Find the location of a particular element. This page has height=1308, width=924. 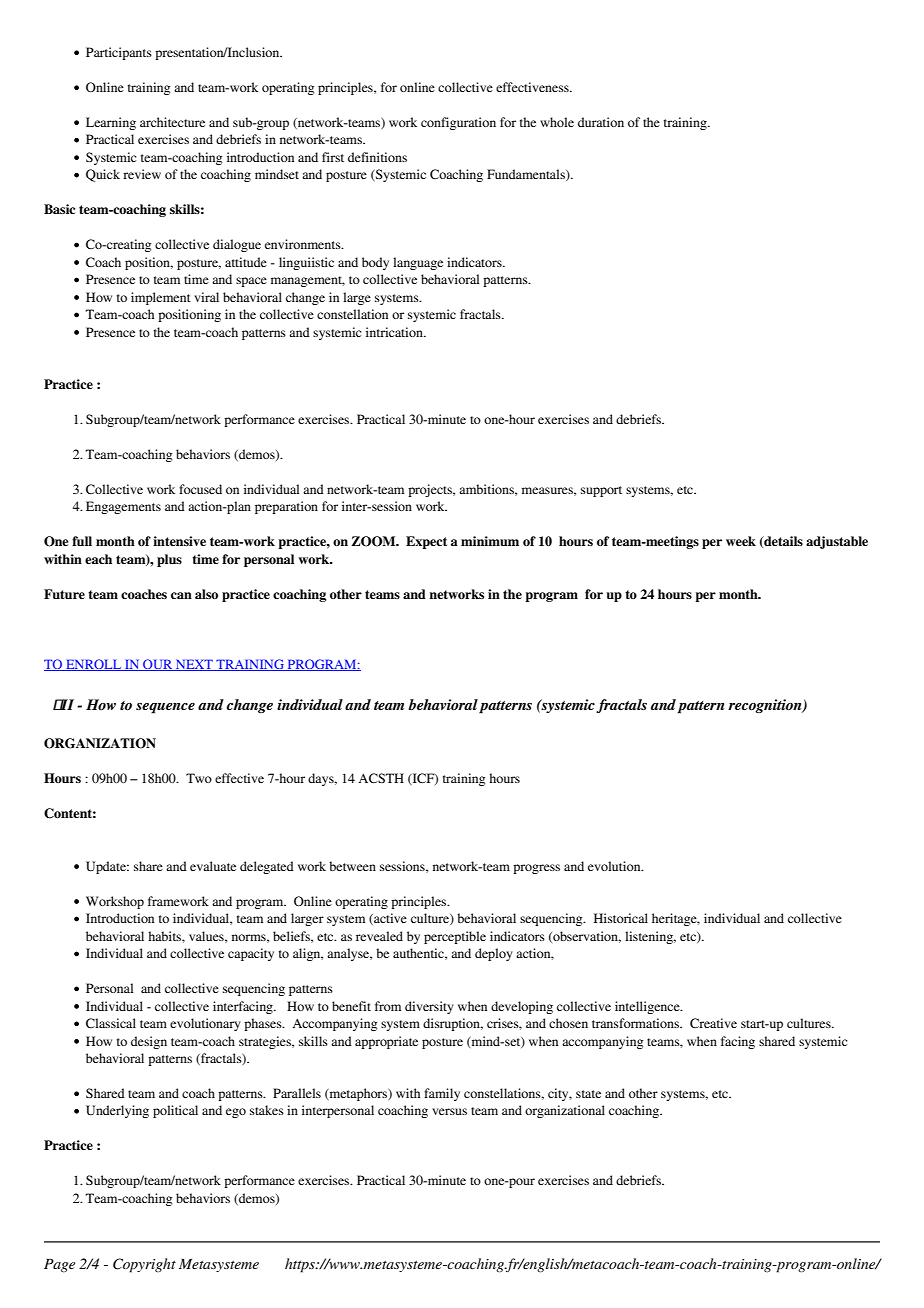

NEXT is located at coordinates (194, 665).
